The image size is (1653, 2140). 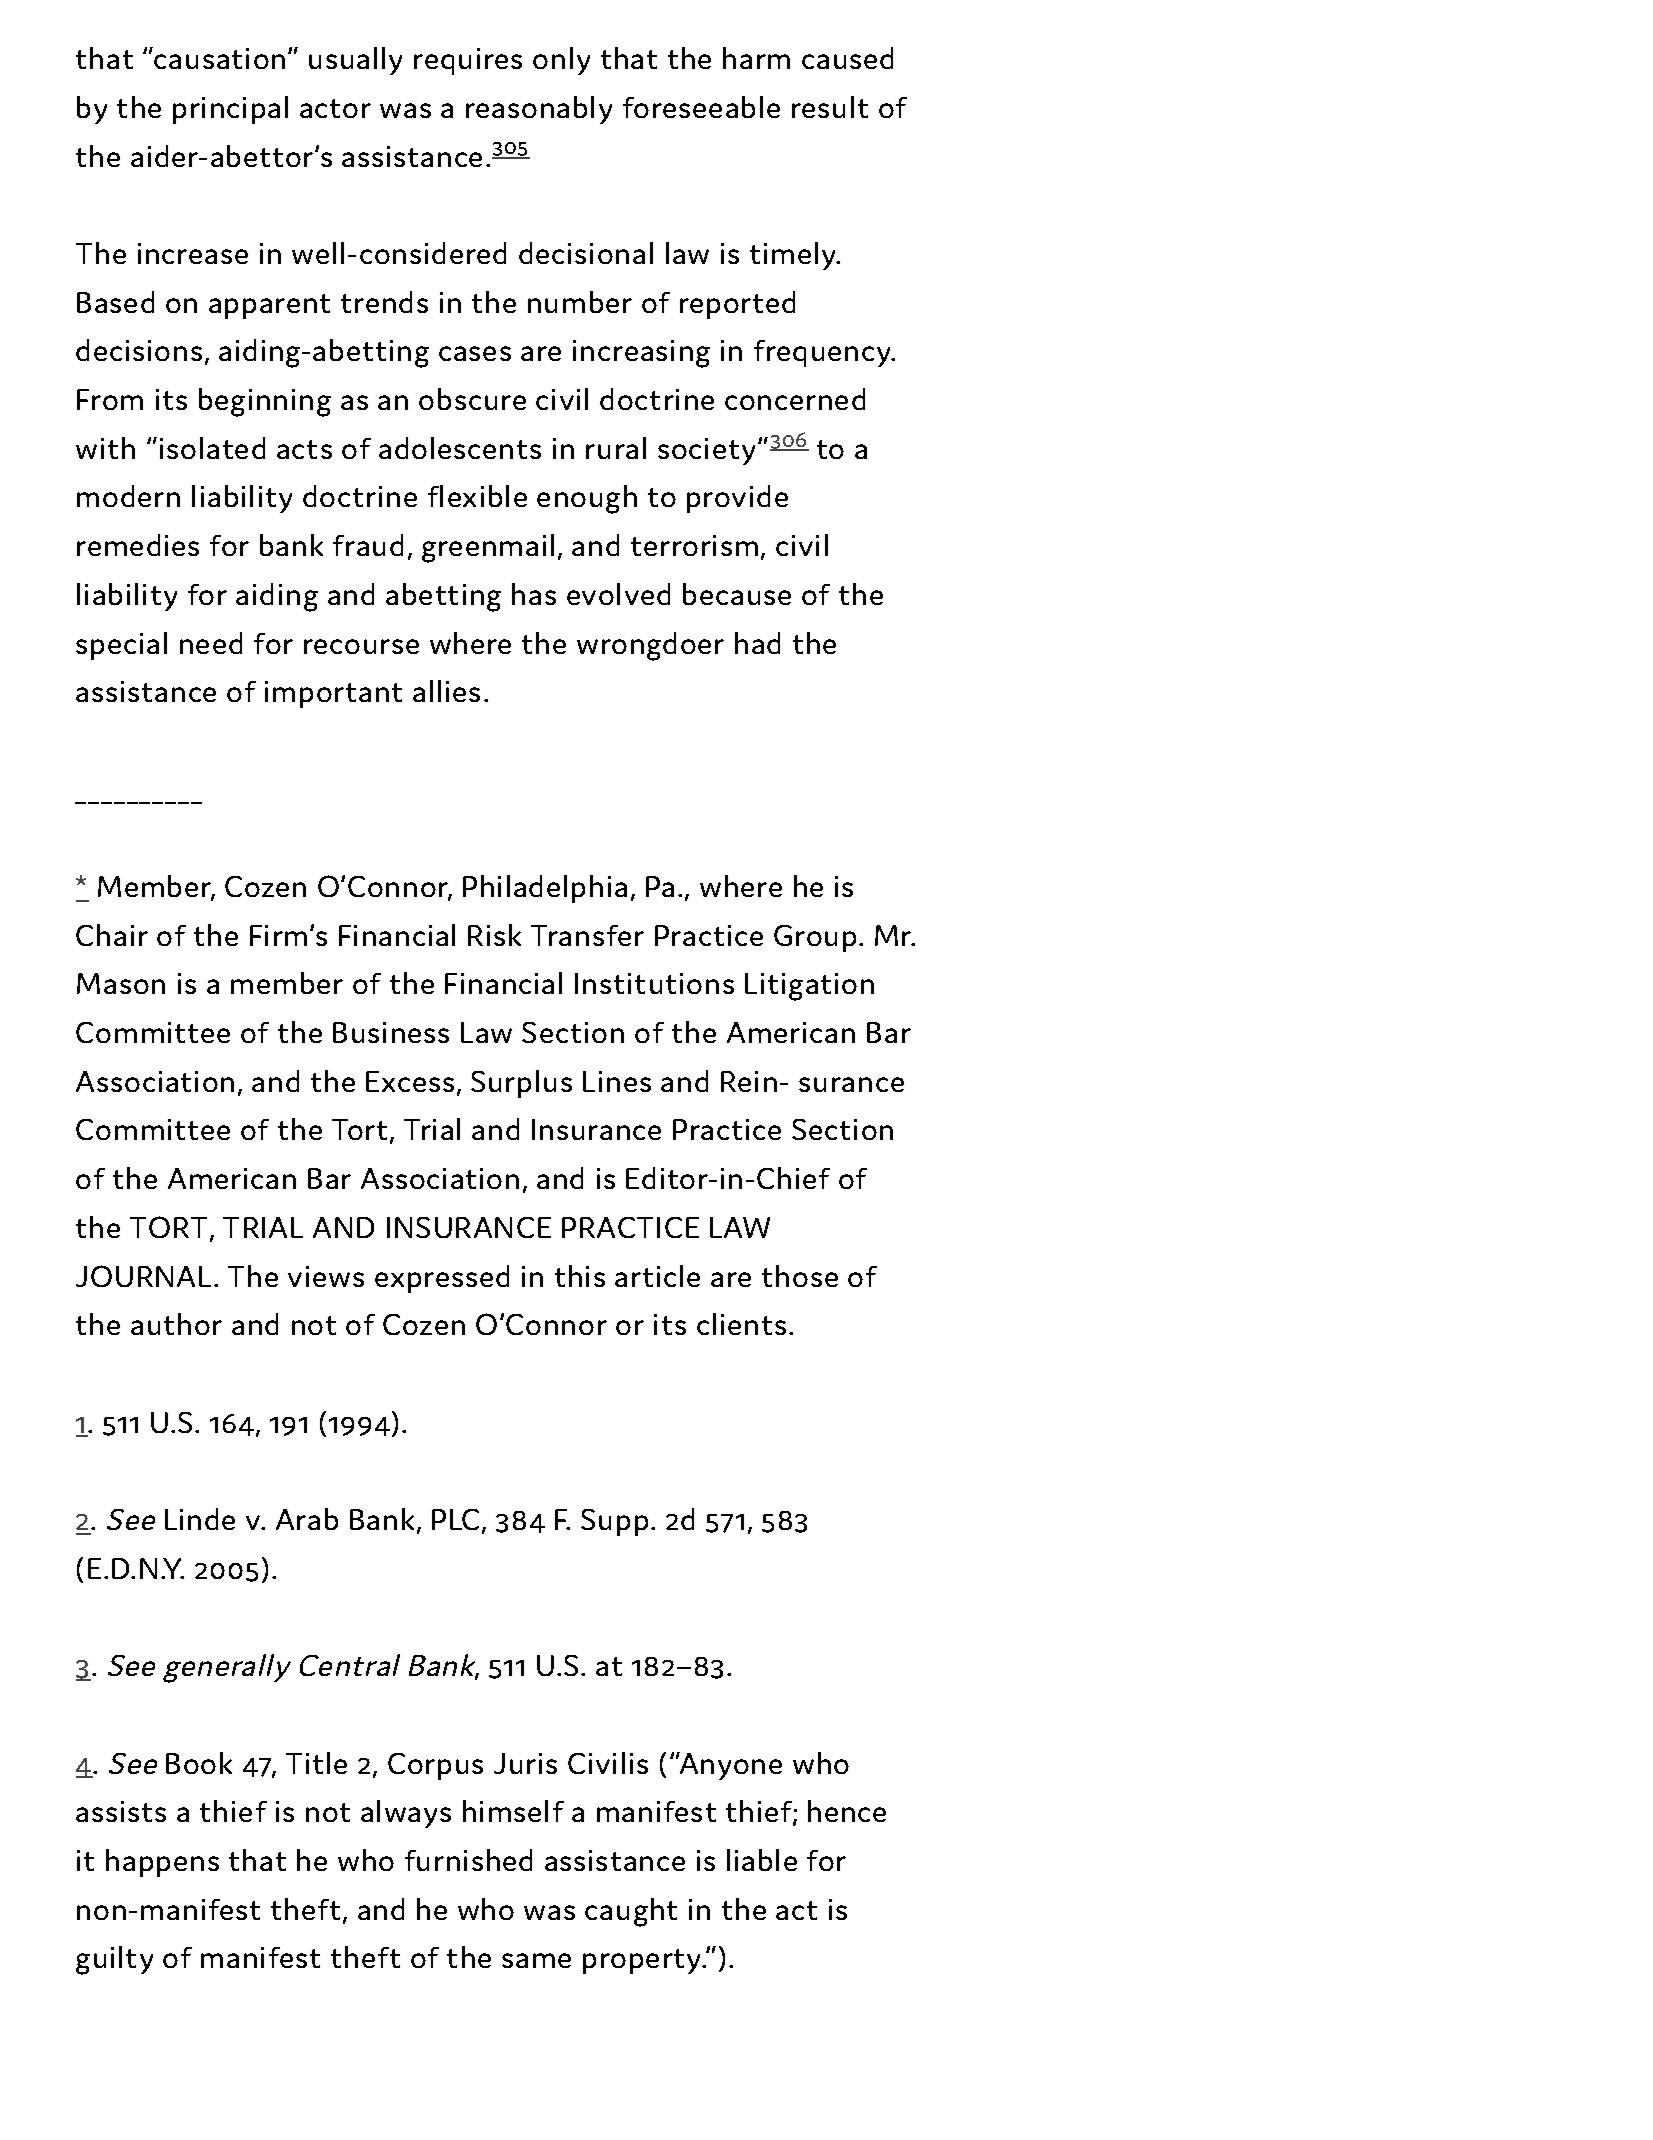 What do you see at coordinates (138, 545) in the page?
I see `remedies` at bounding box center [138, 545].
